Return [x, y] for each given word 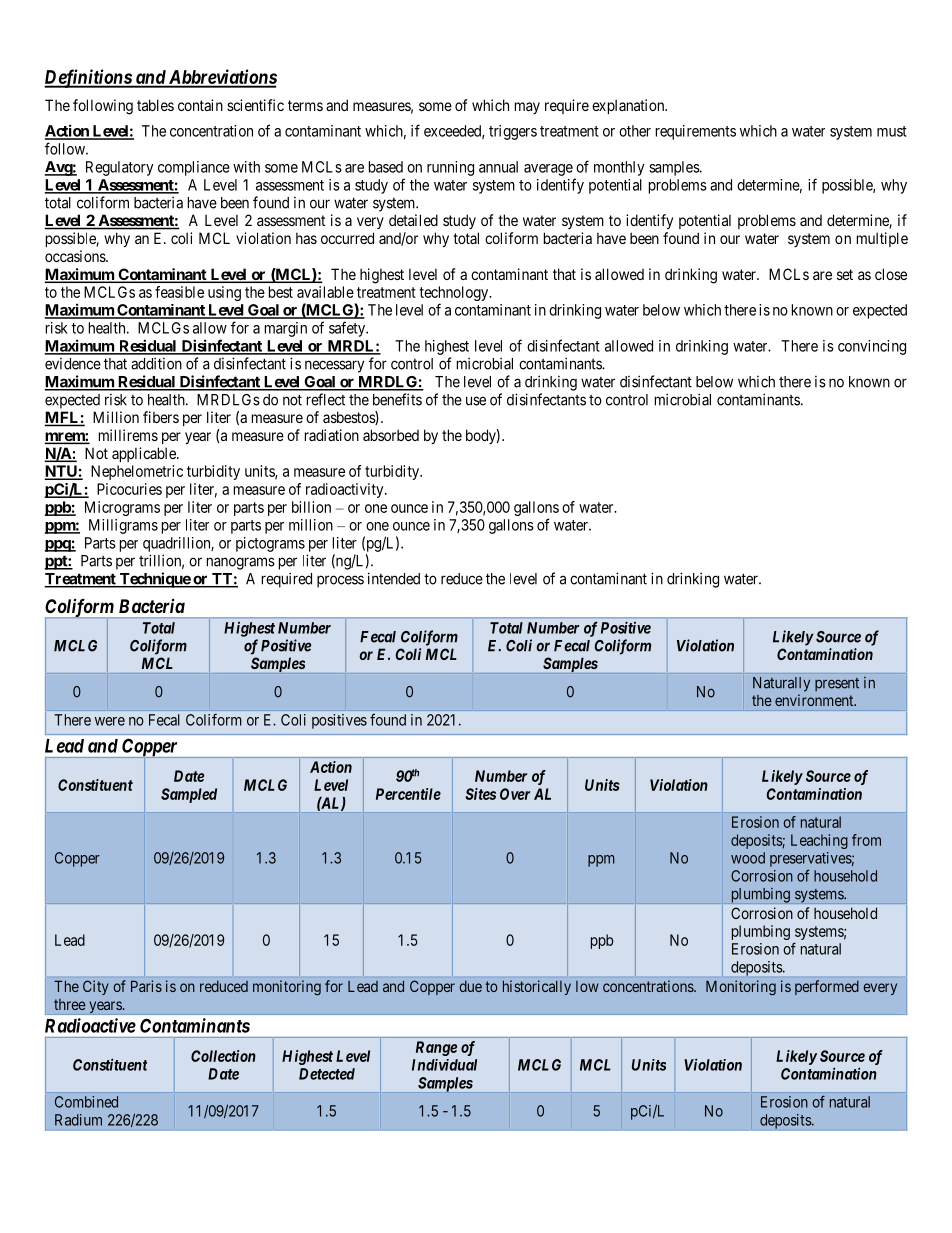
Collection [223, 1056]
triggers [513, 132]
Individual [444, 1065]
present [837, 685]
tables [155, 105]
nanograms [241, 563]
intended [394, 578]
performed [827, 987]
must [892, 131]
